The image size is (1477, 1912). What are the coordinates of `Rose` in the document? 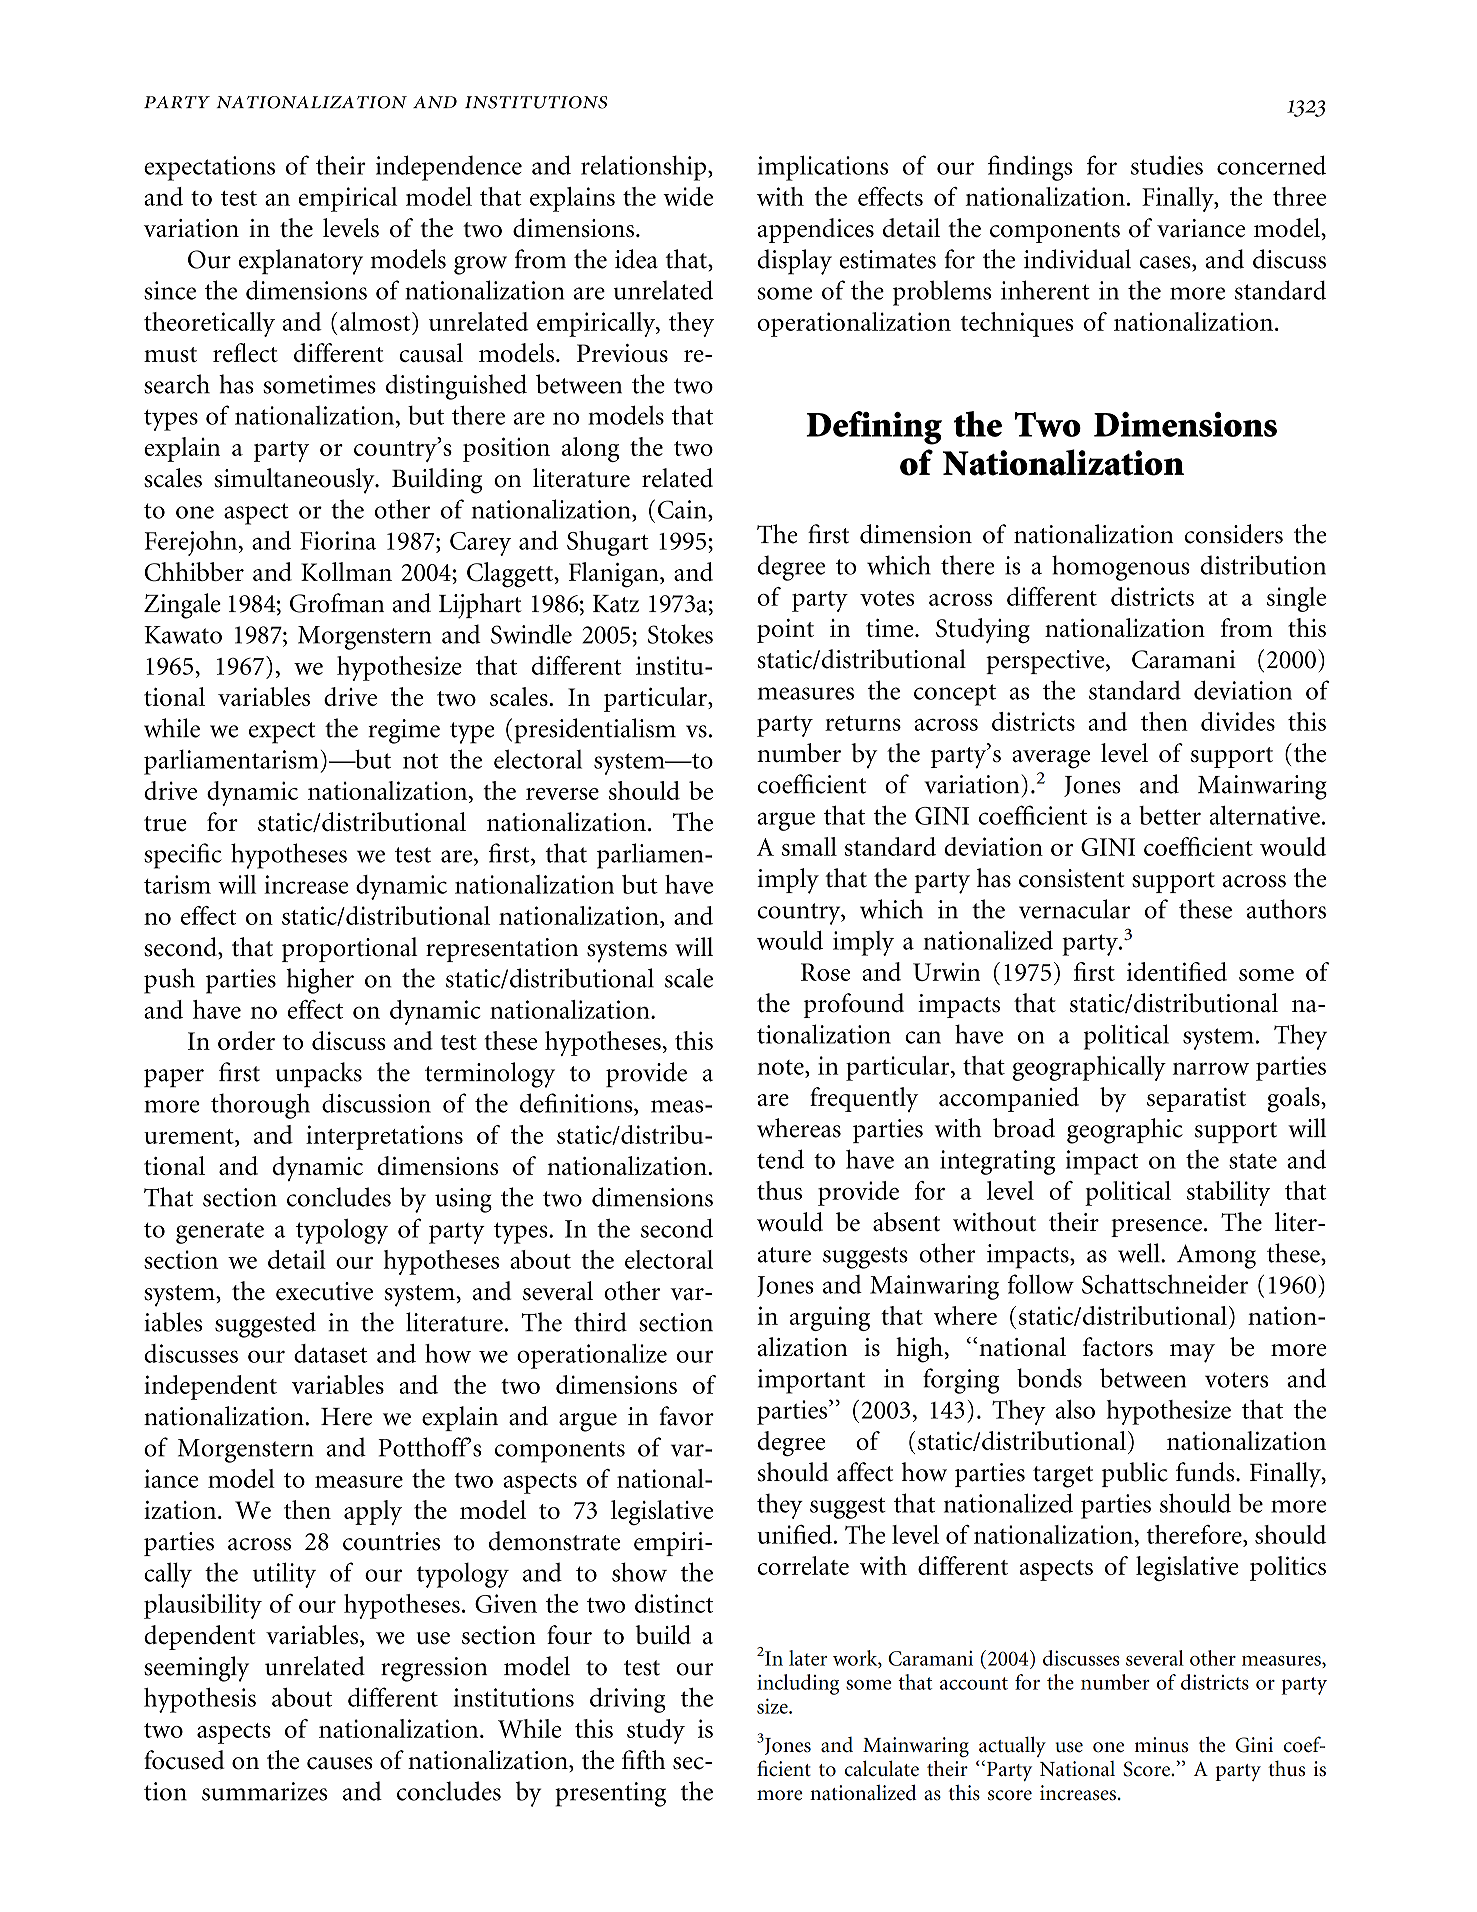 It's located at (825, 972).
